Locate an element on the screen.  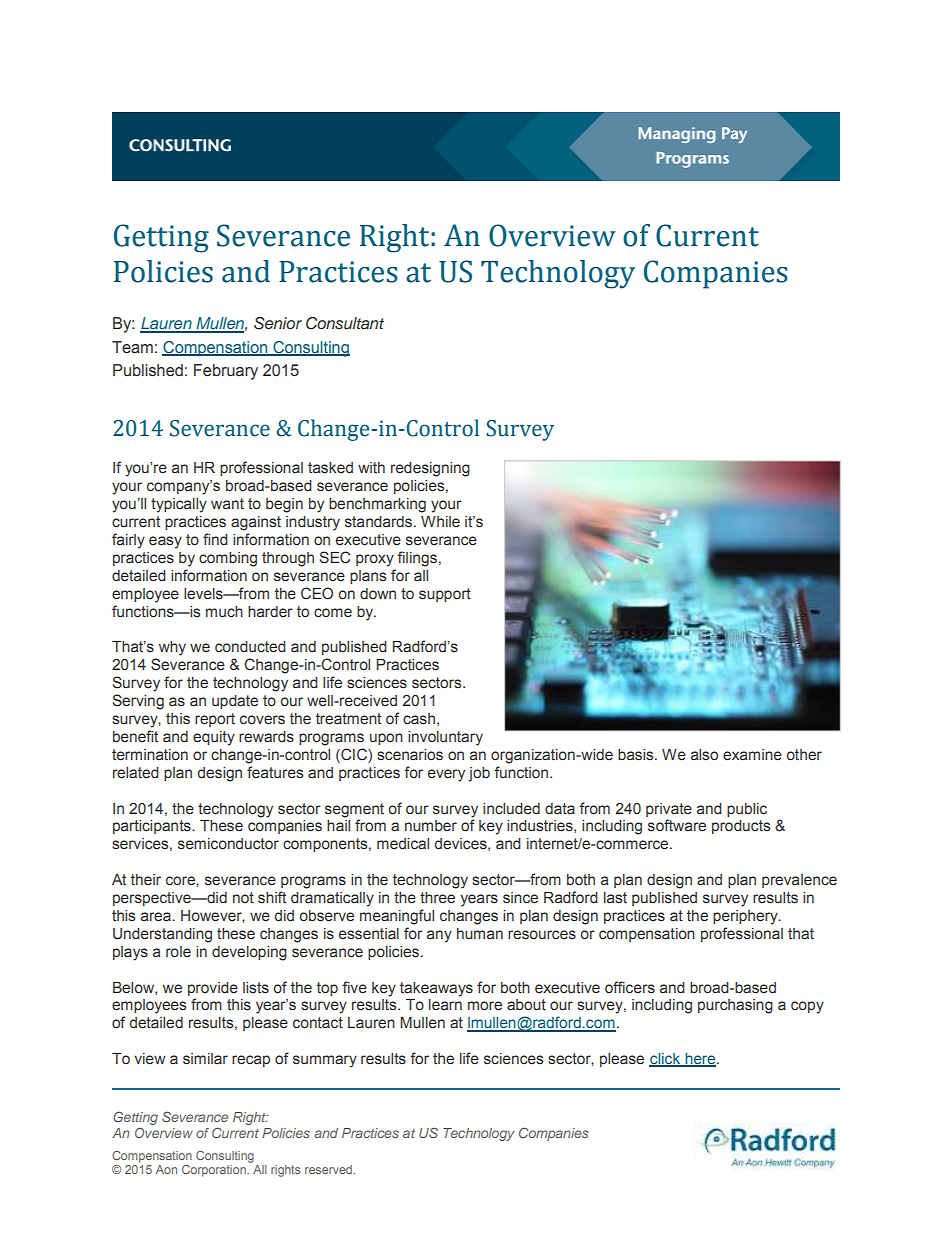
cash is located at coordinates (419, 719).
